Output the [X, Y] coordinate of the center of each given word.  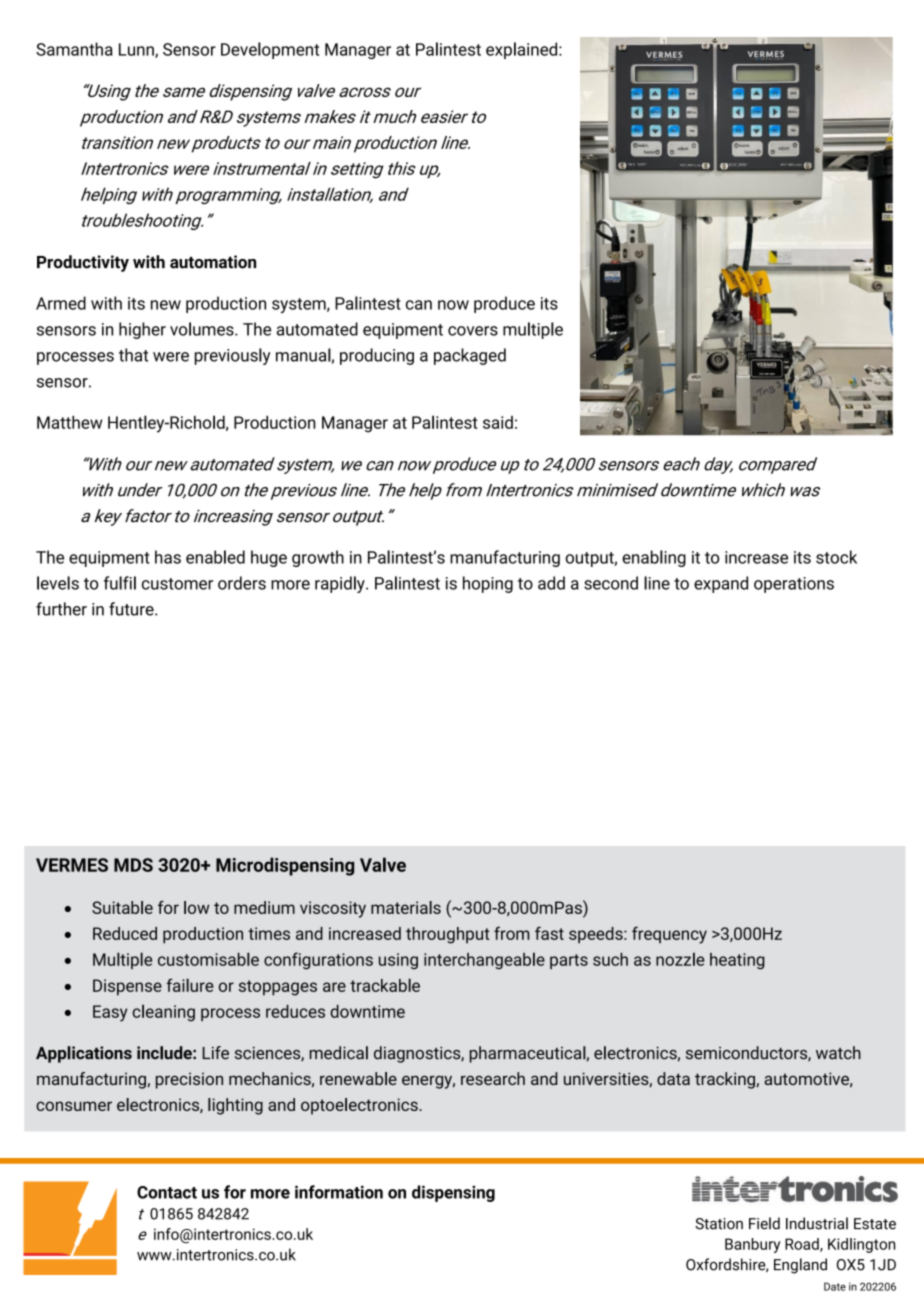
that [133, 355]
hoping [488, 584]
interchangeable [484, 961]
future [132, 609]
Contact [167, 1192]
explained [523, 50]
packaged [470, 356]
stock [836, 557]
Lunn [137, 50]
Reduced [125, 933]
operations [794, 585]
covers [473, 331]
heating [737, 961]
